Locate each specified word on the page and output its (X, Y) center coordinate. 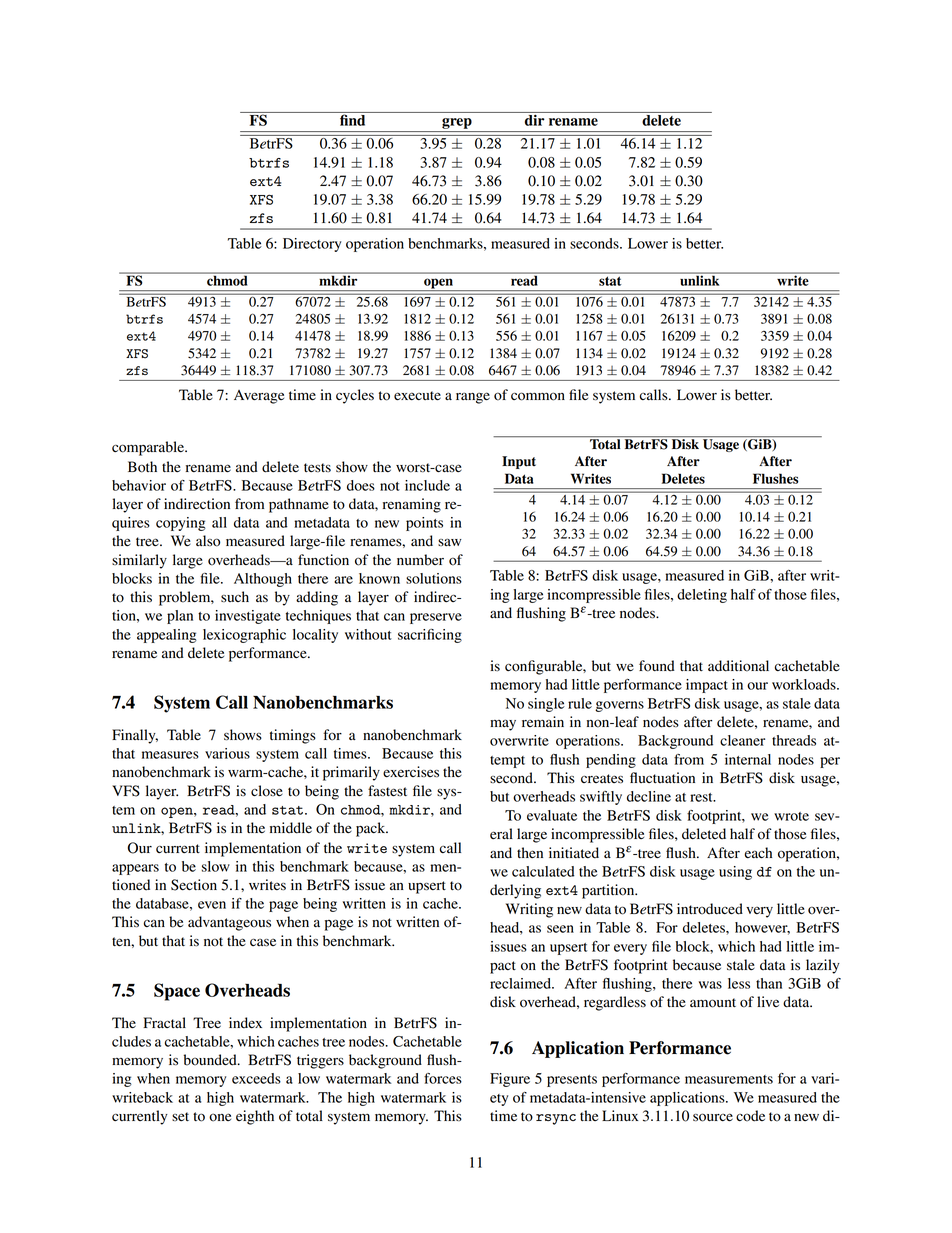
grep (457, 123)
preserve (436, 618)
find (352, 120)
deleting (702, 596)
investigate (248, 617)
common (538, 396)
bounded (211, 1060)
